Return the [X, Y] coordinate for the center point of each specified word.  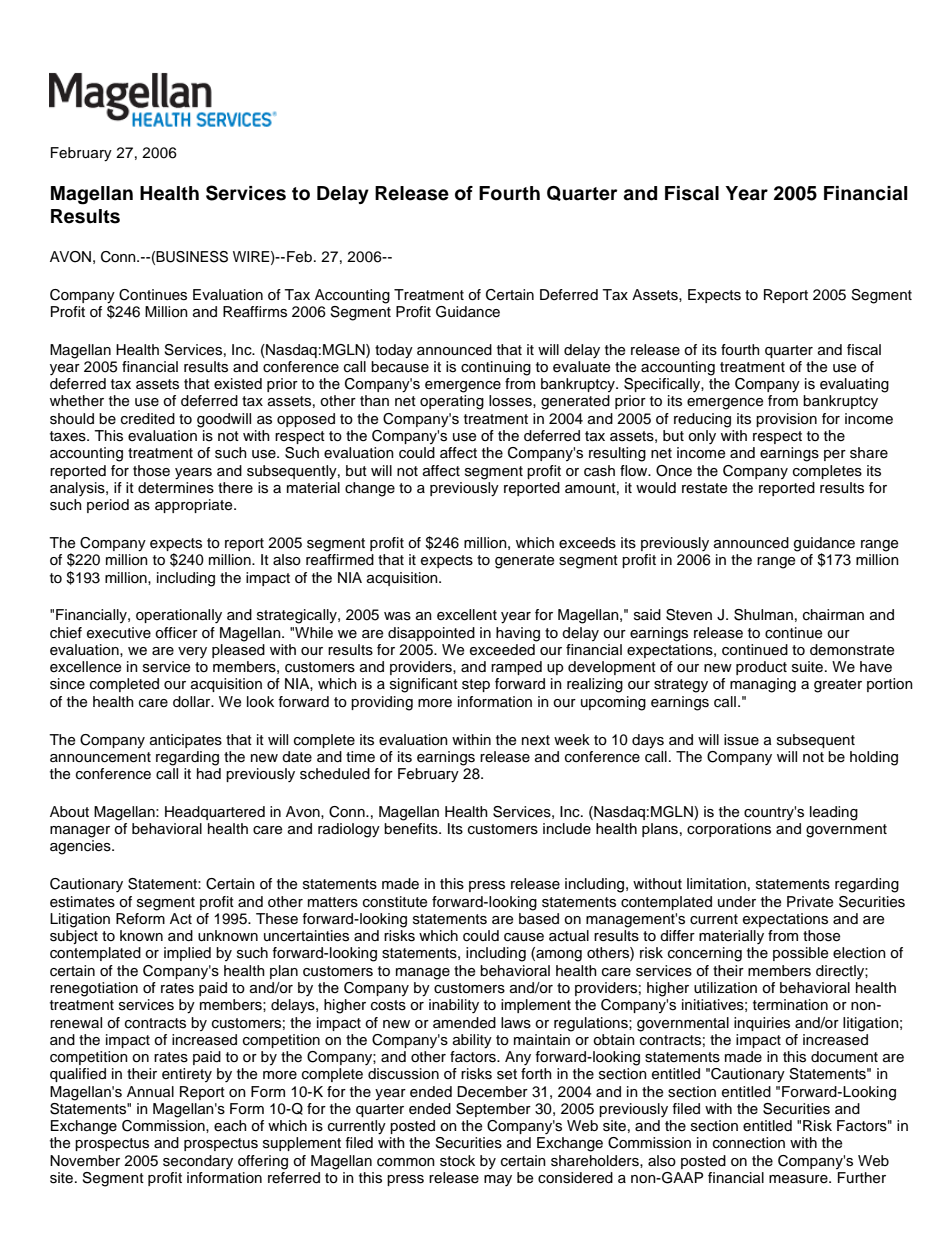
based [539, 919]
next [536, 740]
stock [457, 1161]
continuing [496, 368]
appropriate [195, 506]
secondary [198, 1162]
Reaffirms [255, 312]
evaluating [854, 385]
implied [187, 954]
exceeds [587, 543]
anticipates [186, 741]
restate [704, 488]
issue [741, 740]
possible [800, 954]
